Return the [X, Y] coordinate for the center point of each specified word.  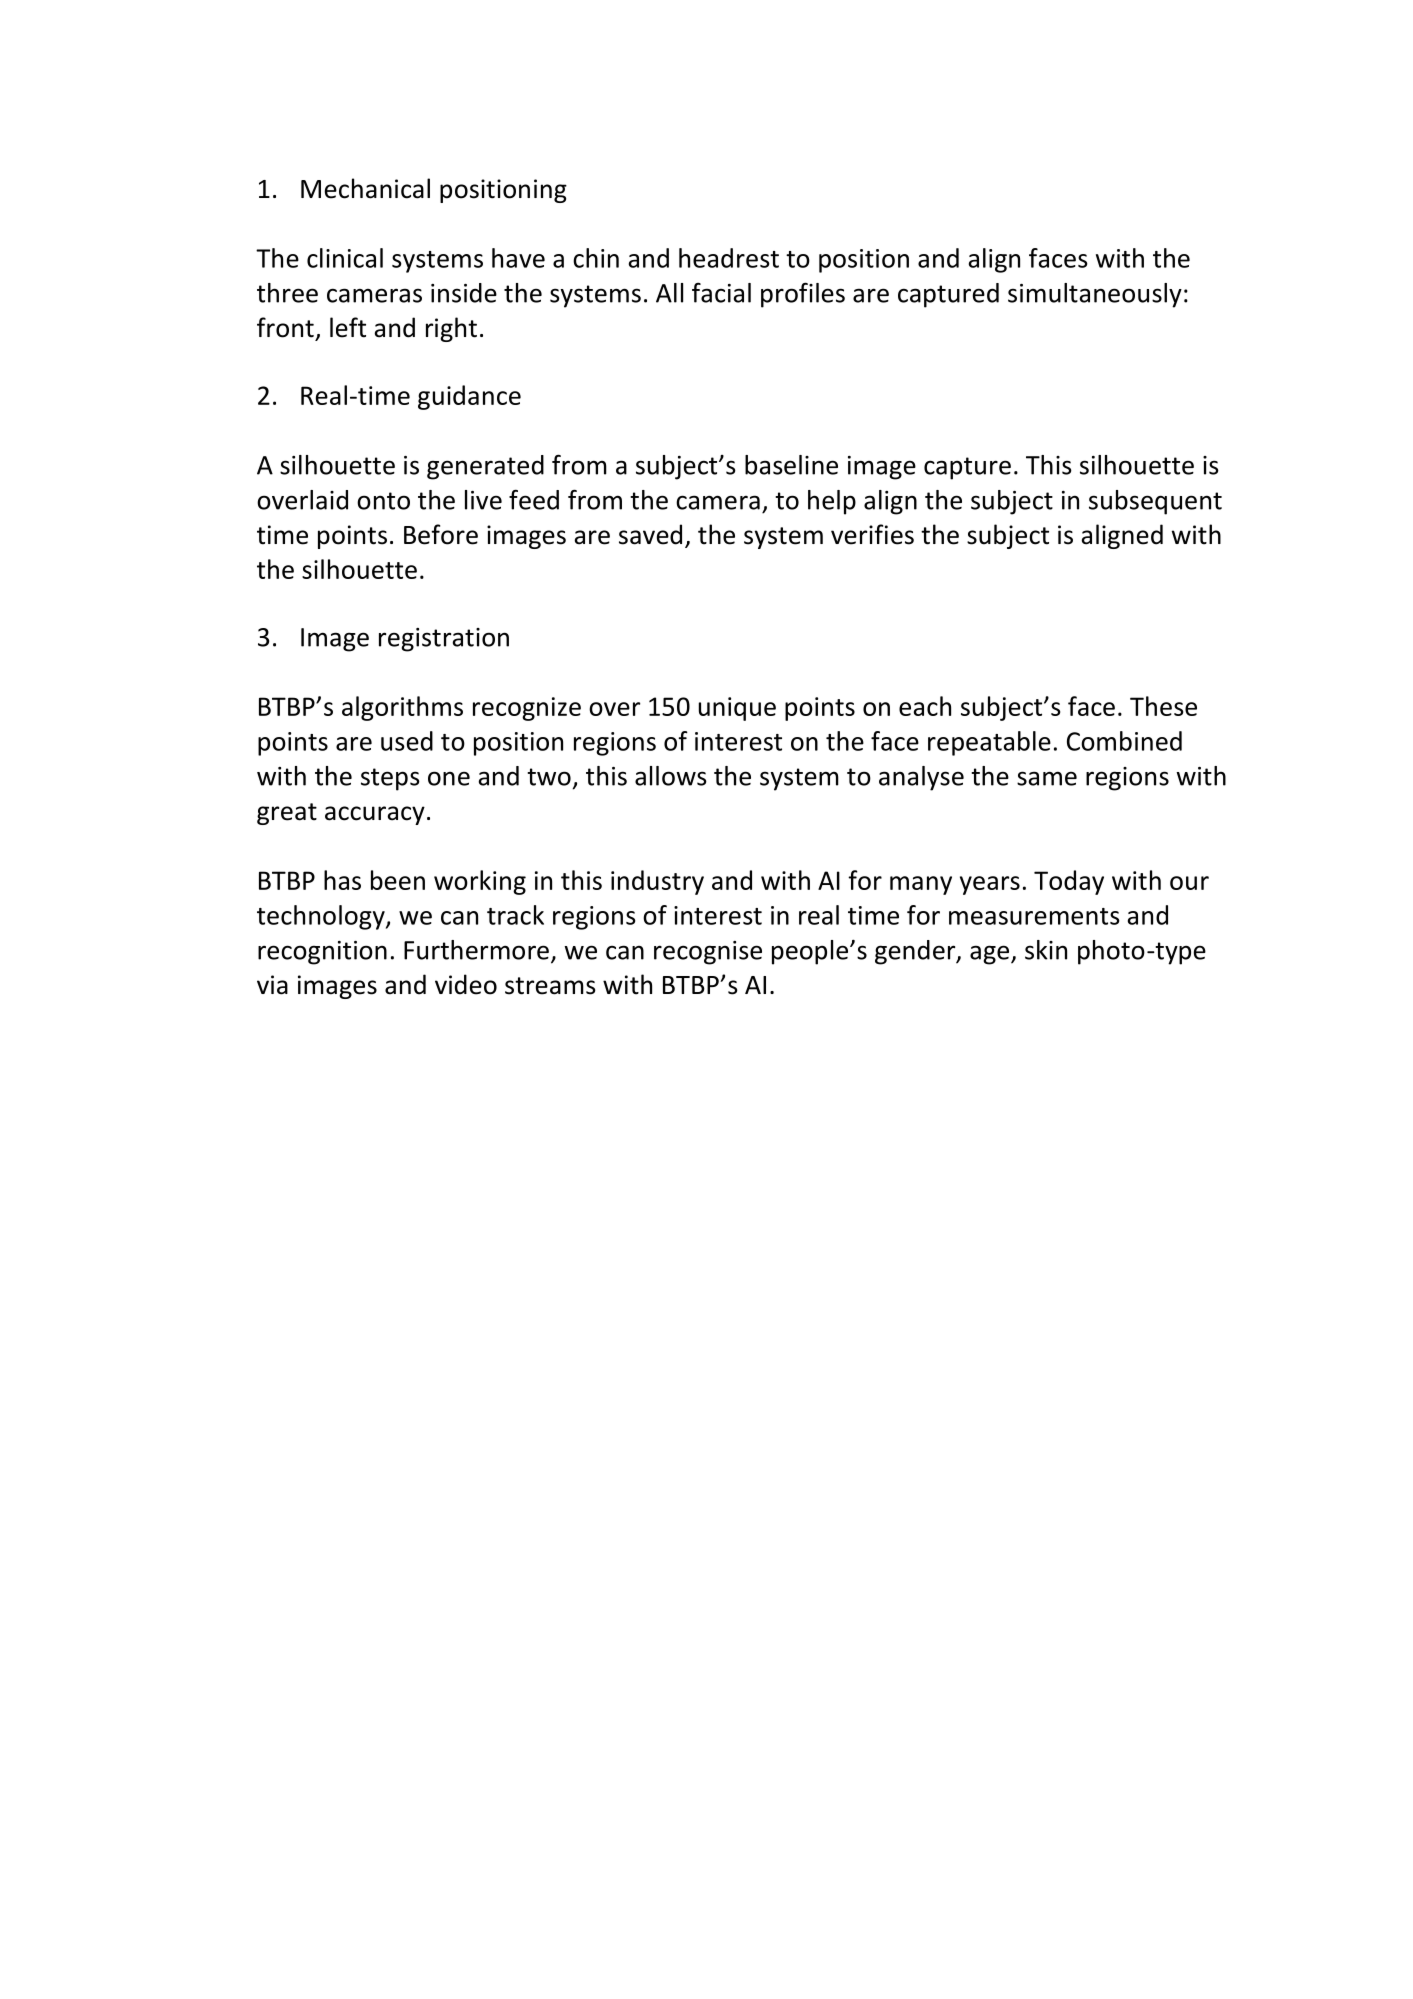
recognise [708, 953]
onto [383, 501]
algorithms [402, 708]
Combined [1124, 741]
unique [737, 709]
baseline [791, 465]
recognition [322, 953]
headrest [729, 258]
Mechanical [365, 188]
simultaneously [1095, 295]
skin [1046, 950]
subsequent [1155, 502]
